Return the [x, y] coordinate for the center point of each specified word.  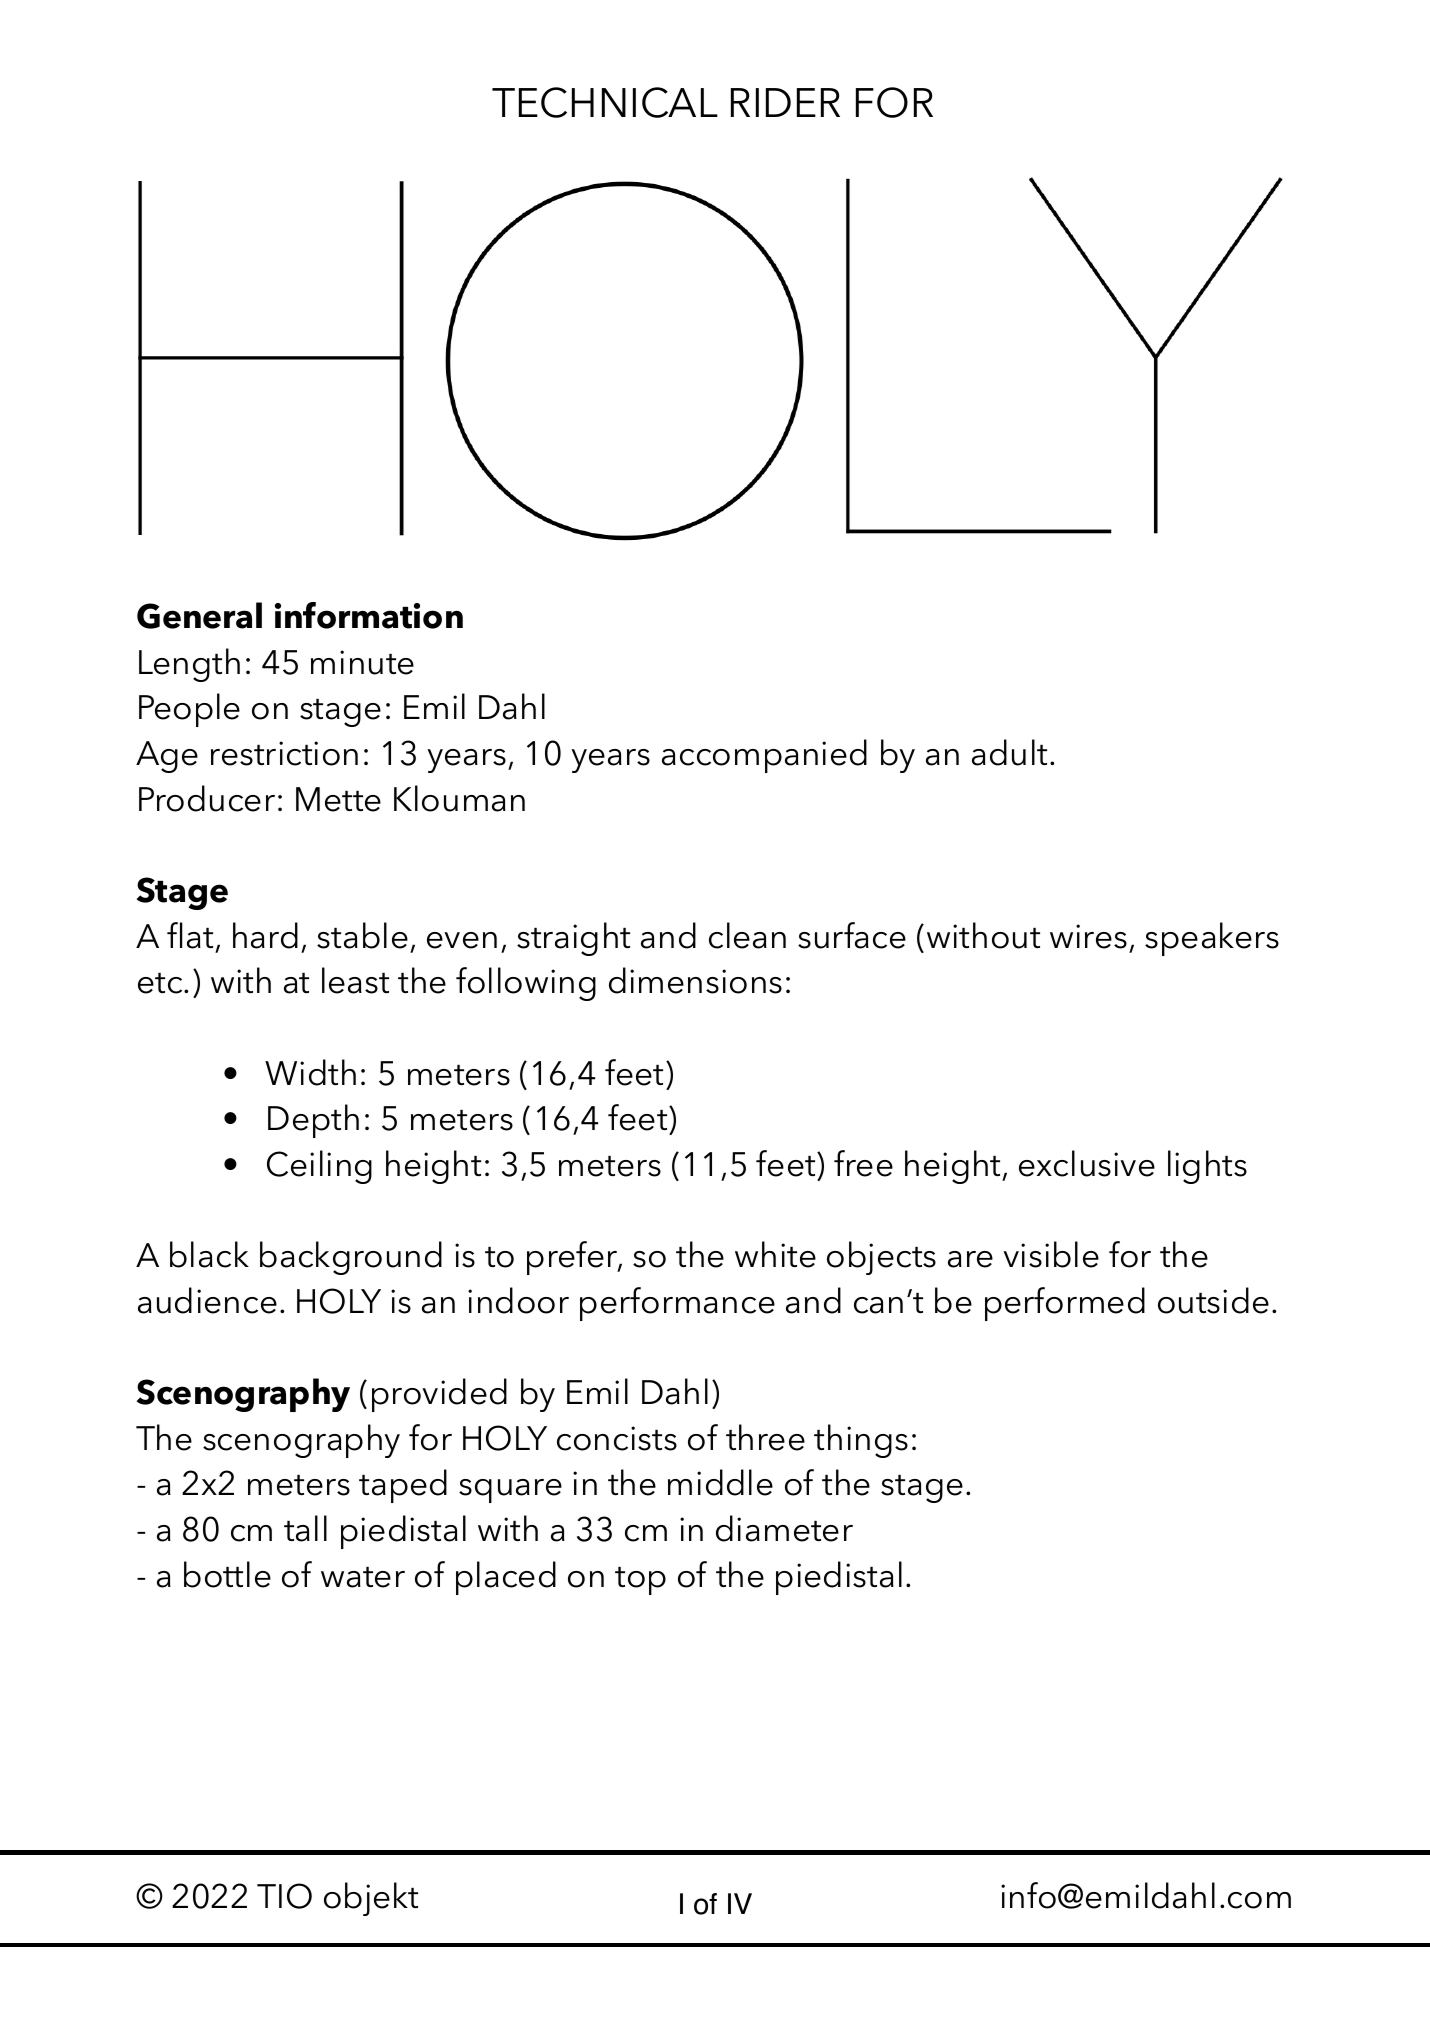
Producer [207, 798]
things [861, 1441]
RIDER [785, 102]
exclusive [1087, 1163]
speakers [1212, 939]
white [775, 1254]
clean [747, 935]
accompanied [764, 756]
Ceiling [319, 1167]
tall [305, 1528]
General [199, 615]
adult [1011, 752]
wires [1088, 936]
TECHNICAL [605, 102]
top [640, 1581]
